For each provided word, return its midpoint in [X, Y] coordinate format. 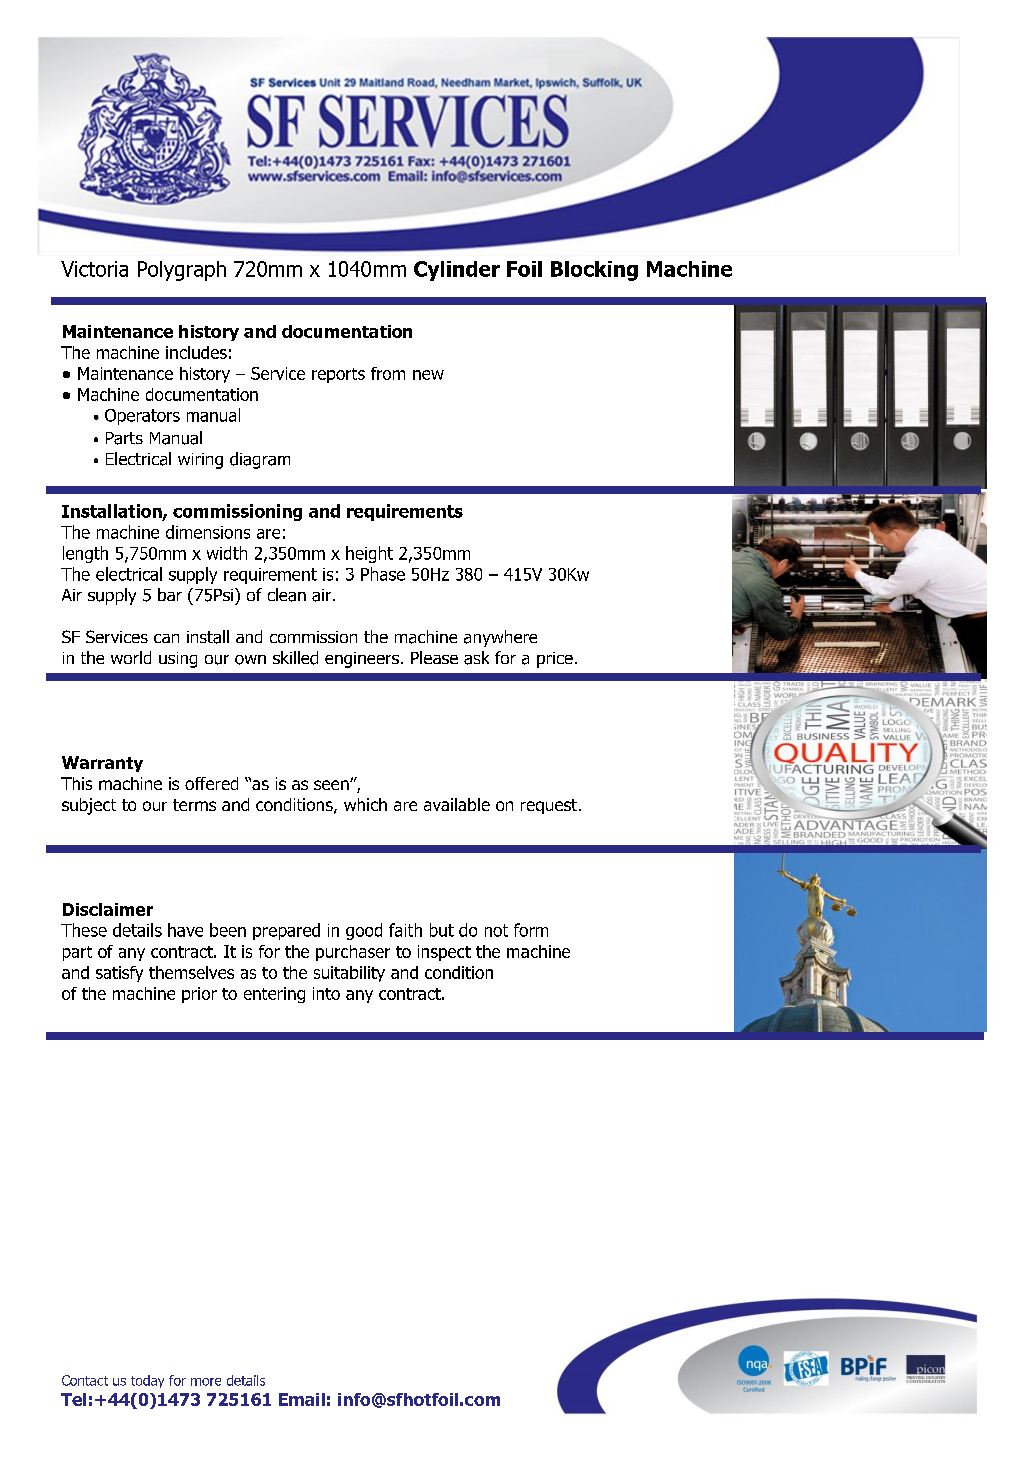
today [147, 1381]
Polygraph [182, 271]
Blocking [594, 271]
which [365, 804]
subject [89, 806]
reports [338, 375]
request [550, 806]
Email [302, 1399]
